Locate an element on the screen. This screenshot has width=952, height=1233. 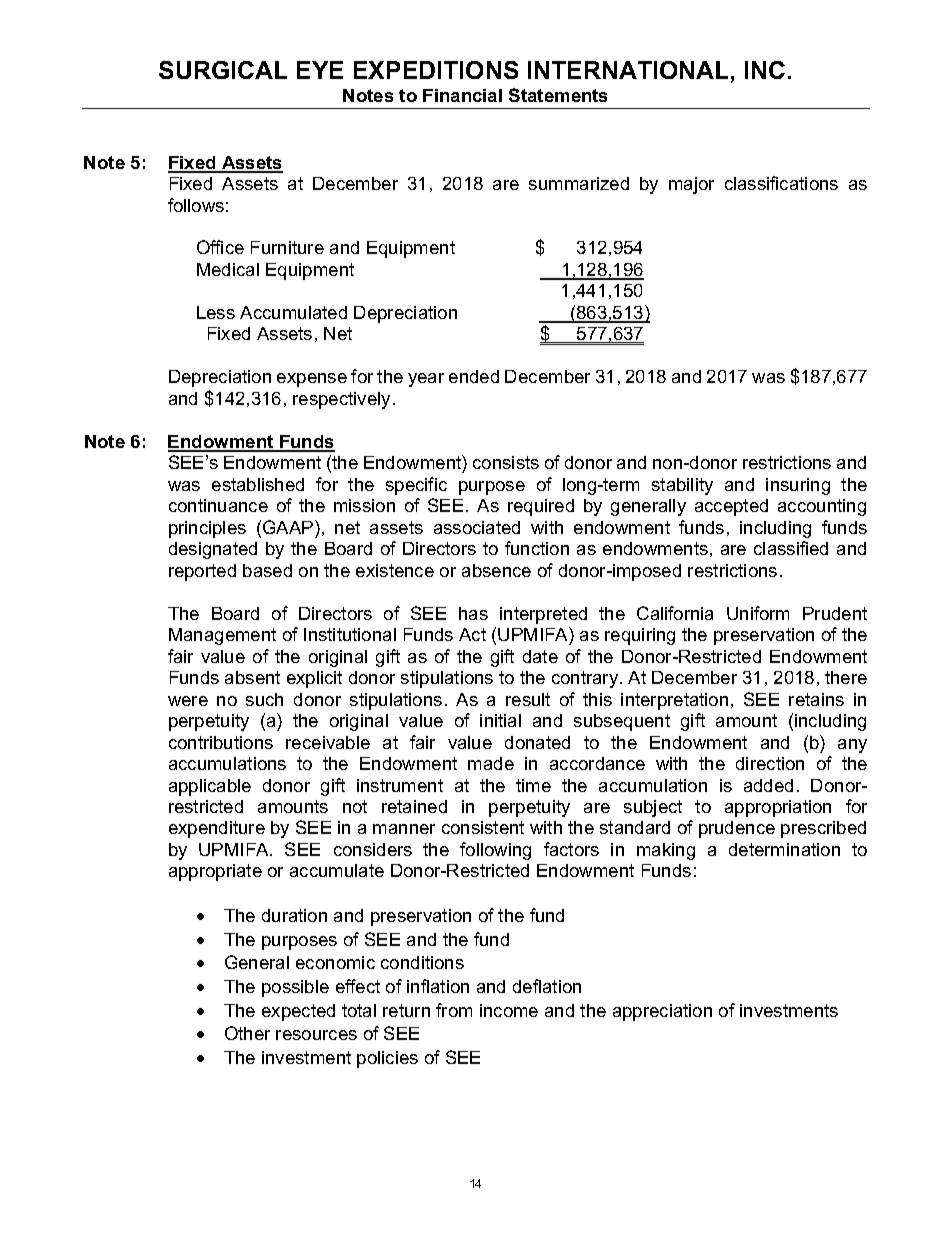
classifications is located at coordinates (781, 183).
